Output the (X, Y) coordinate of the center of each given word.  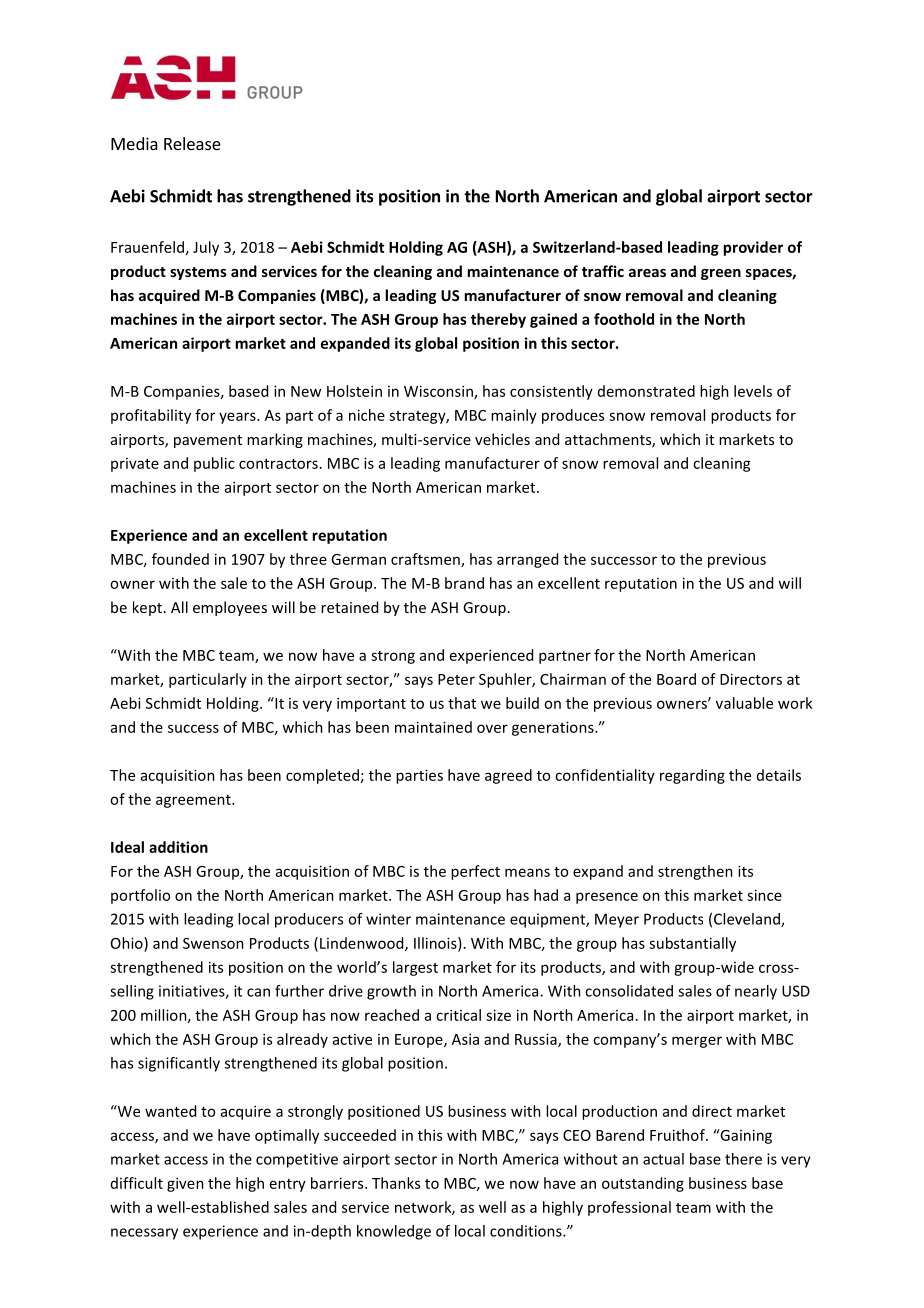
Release (192, 143)
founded (180, 559)
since (764, 895)
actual (663, 1159)
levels (753, 391)
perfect (475, 872)
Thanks (396, 1183)
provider (753, 248)
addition (178, 847)
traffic (603, 271)
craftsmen (426, 560)
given (185, 1184)
